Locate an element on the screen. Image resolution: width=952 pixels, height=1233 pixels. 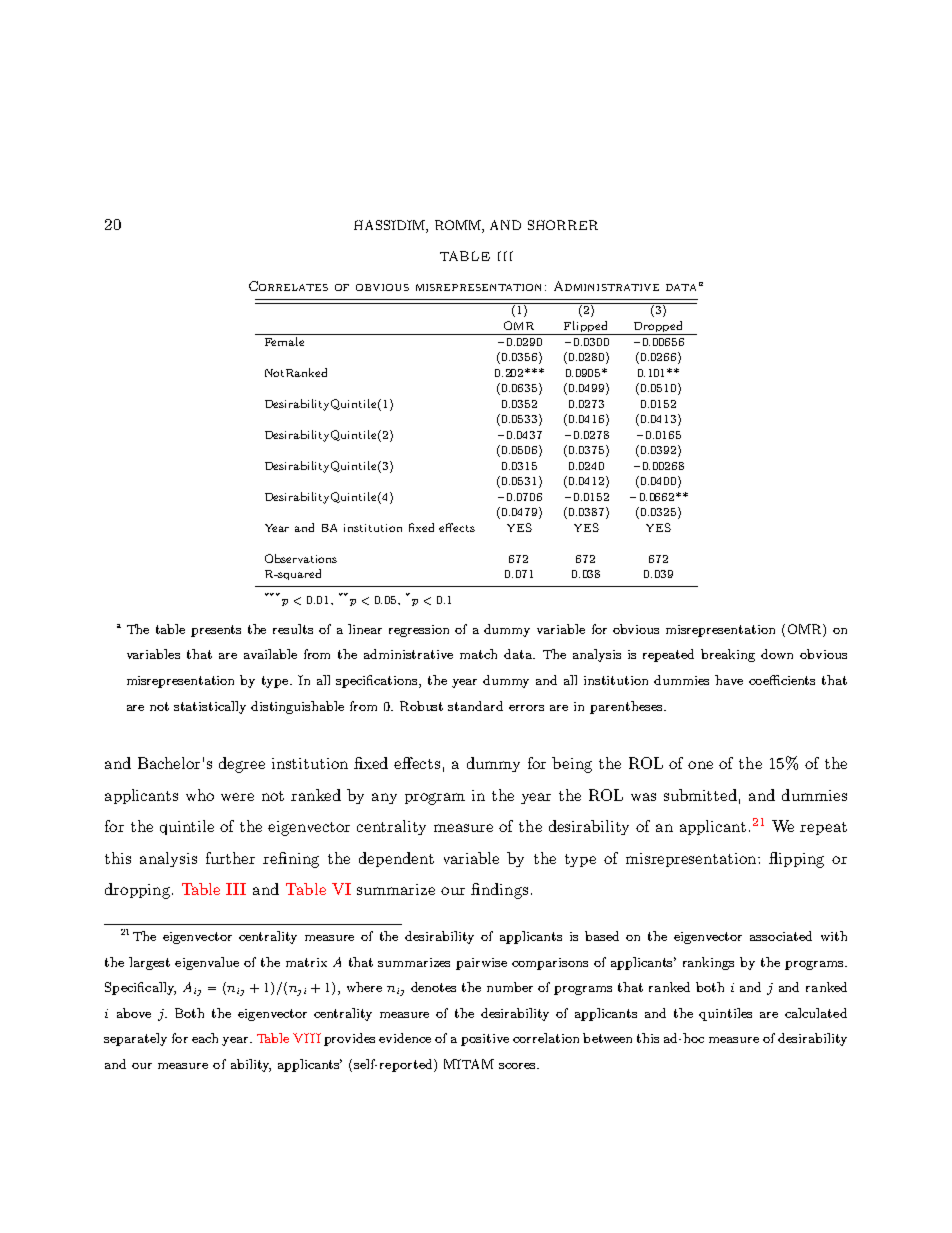
breaking is located at coordinates (728, 655).
